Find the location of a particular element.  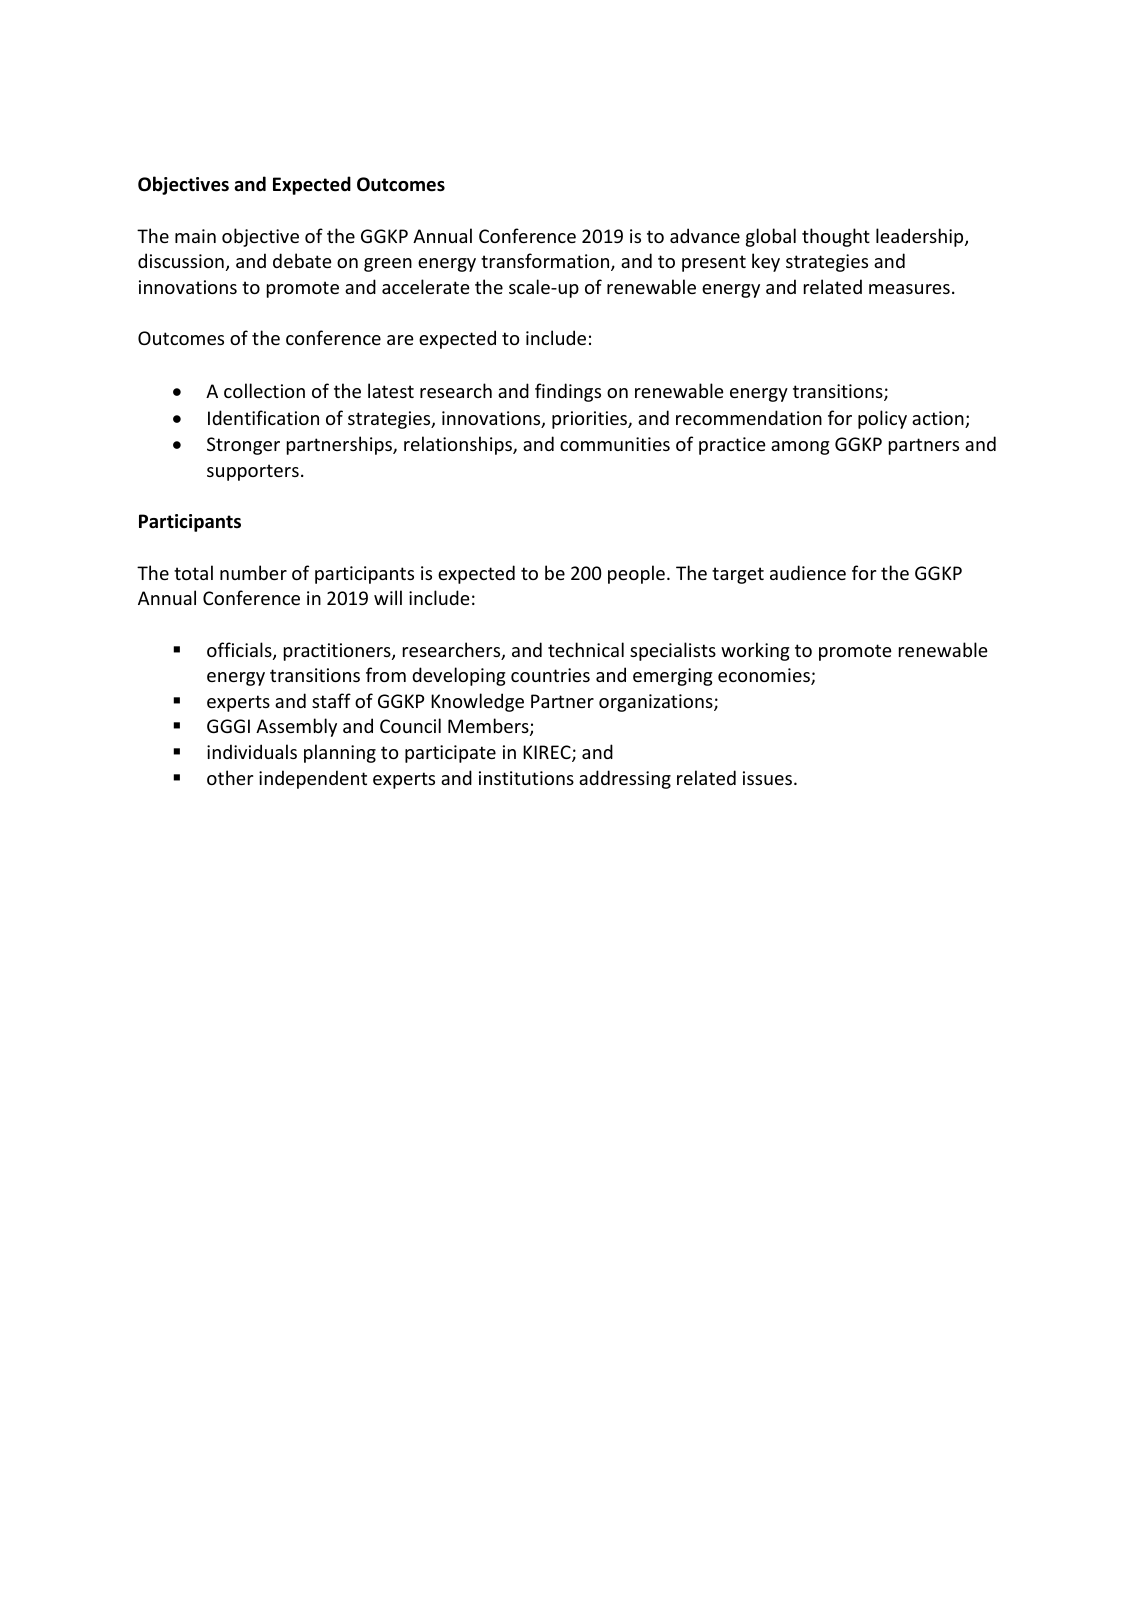

policy is located at coordinates (882, 419).
